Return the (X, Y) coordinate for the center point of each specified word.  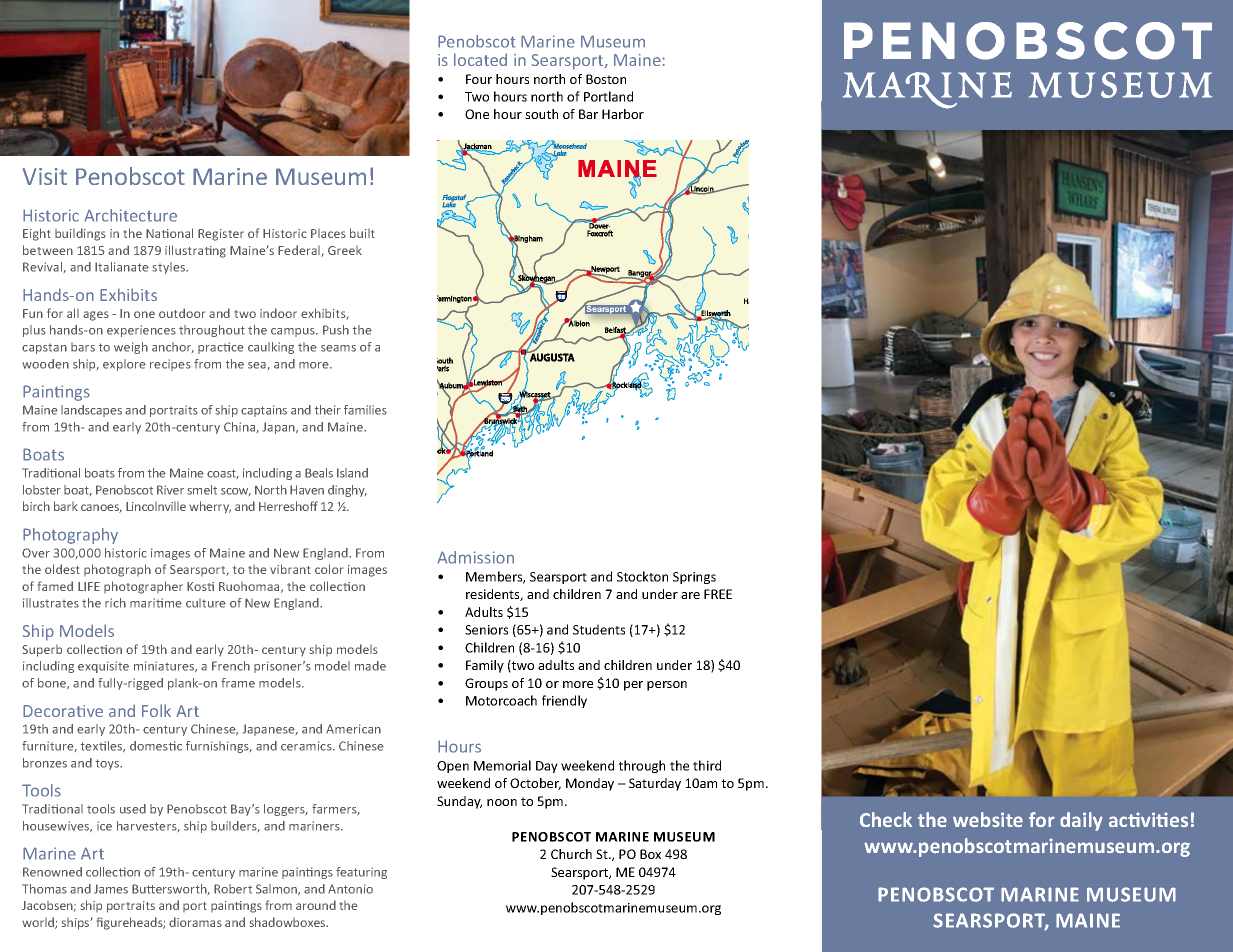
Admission (475, 557)
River (170, 490)
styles (170, 268)
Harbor (623, 114)
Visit (45, 176)
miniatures (165, 666)
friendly (564, 701)
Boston (606, 79)
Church (571, 854)
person (667, 686)
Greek (345, 250)
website (988, 820)
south (541, 114)
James (111, 889)
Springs (694, 578)
